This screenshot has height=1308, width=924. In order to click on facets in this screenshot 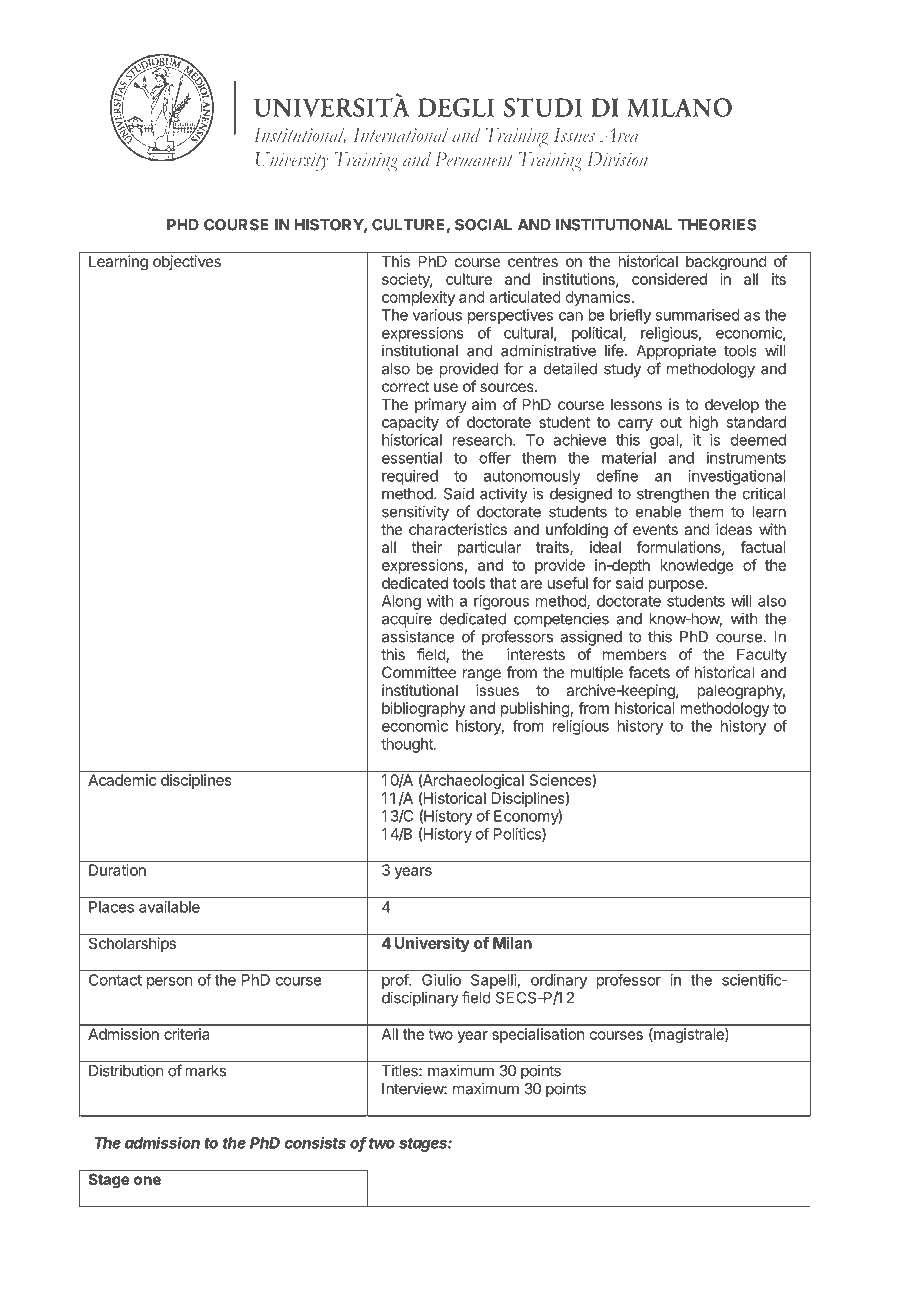, I will do `click(649, 672)`.
